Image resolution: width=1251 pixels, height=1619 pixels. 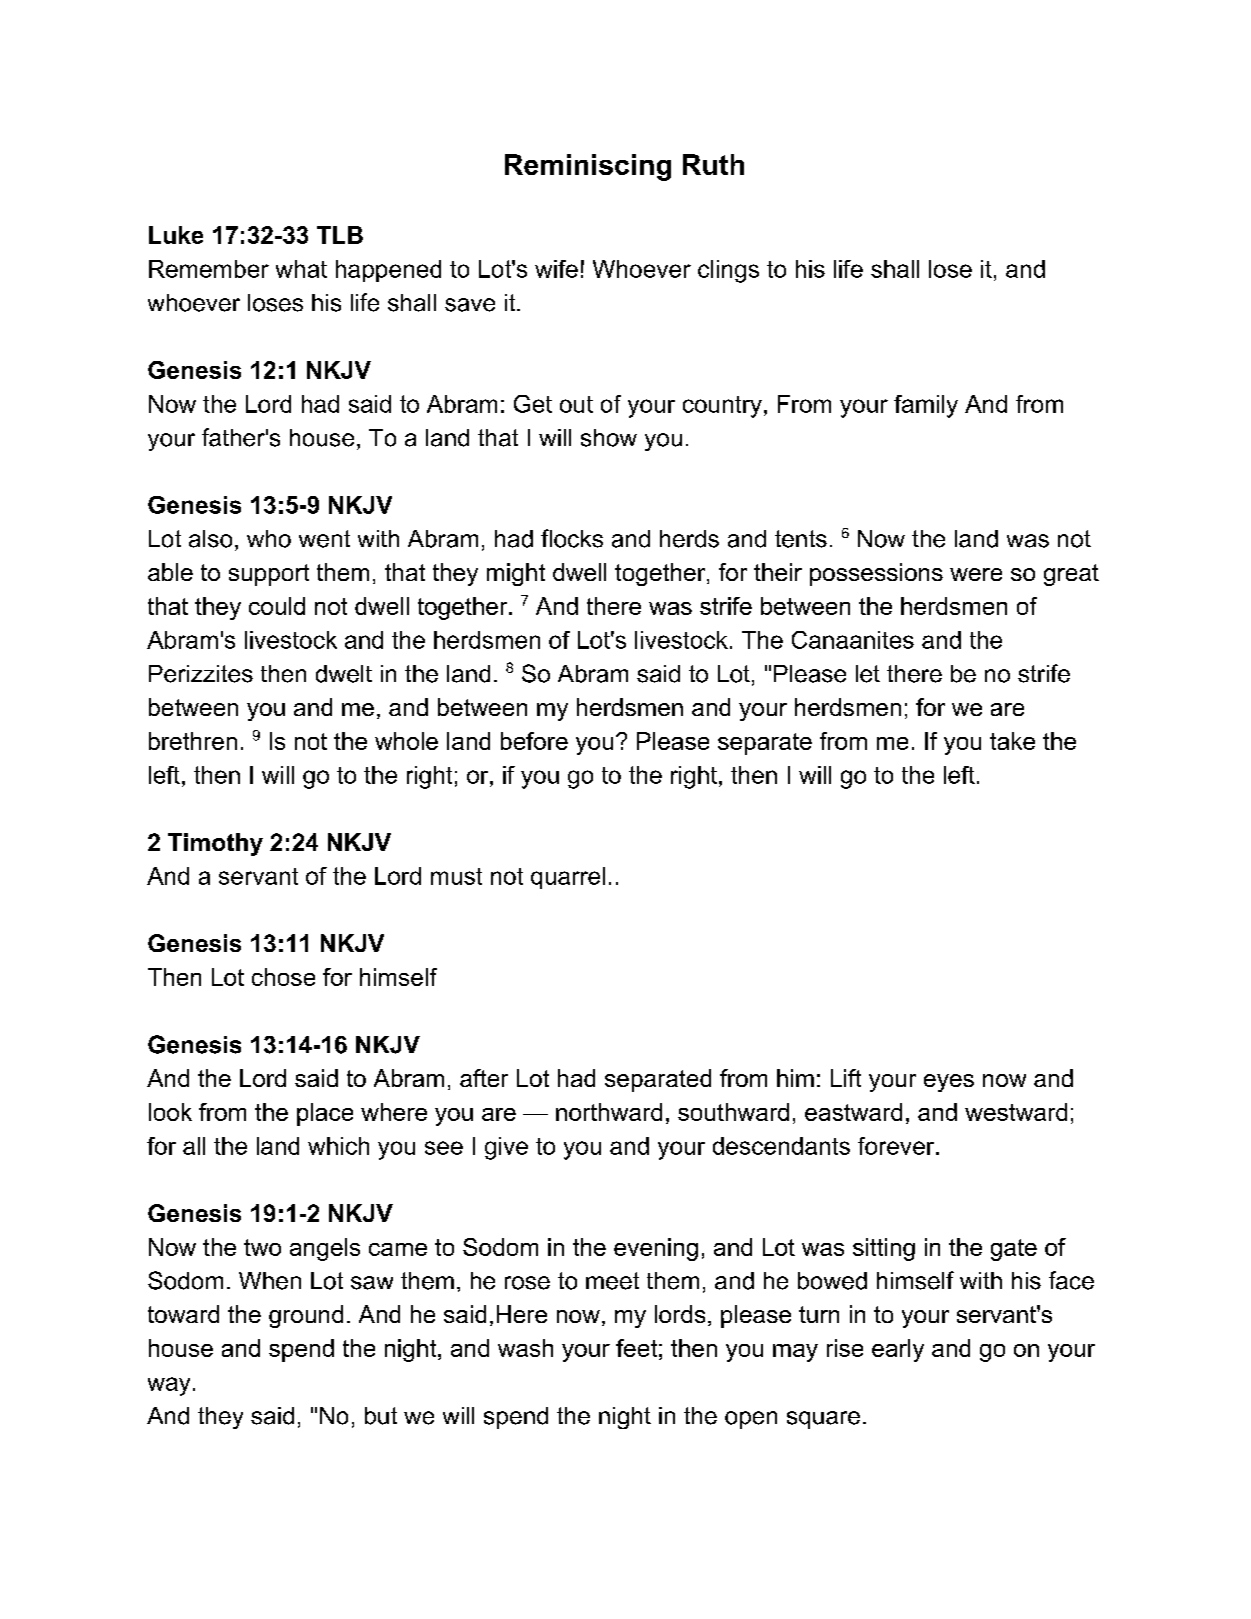 I want to click on TLB, so click(x=340, y=235).
